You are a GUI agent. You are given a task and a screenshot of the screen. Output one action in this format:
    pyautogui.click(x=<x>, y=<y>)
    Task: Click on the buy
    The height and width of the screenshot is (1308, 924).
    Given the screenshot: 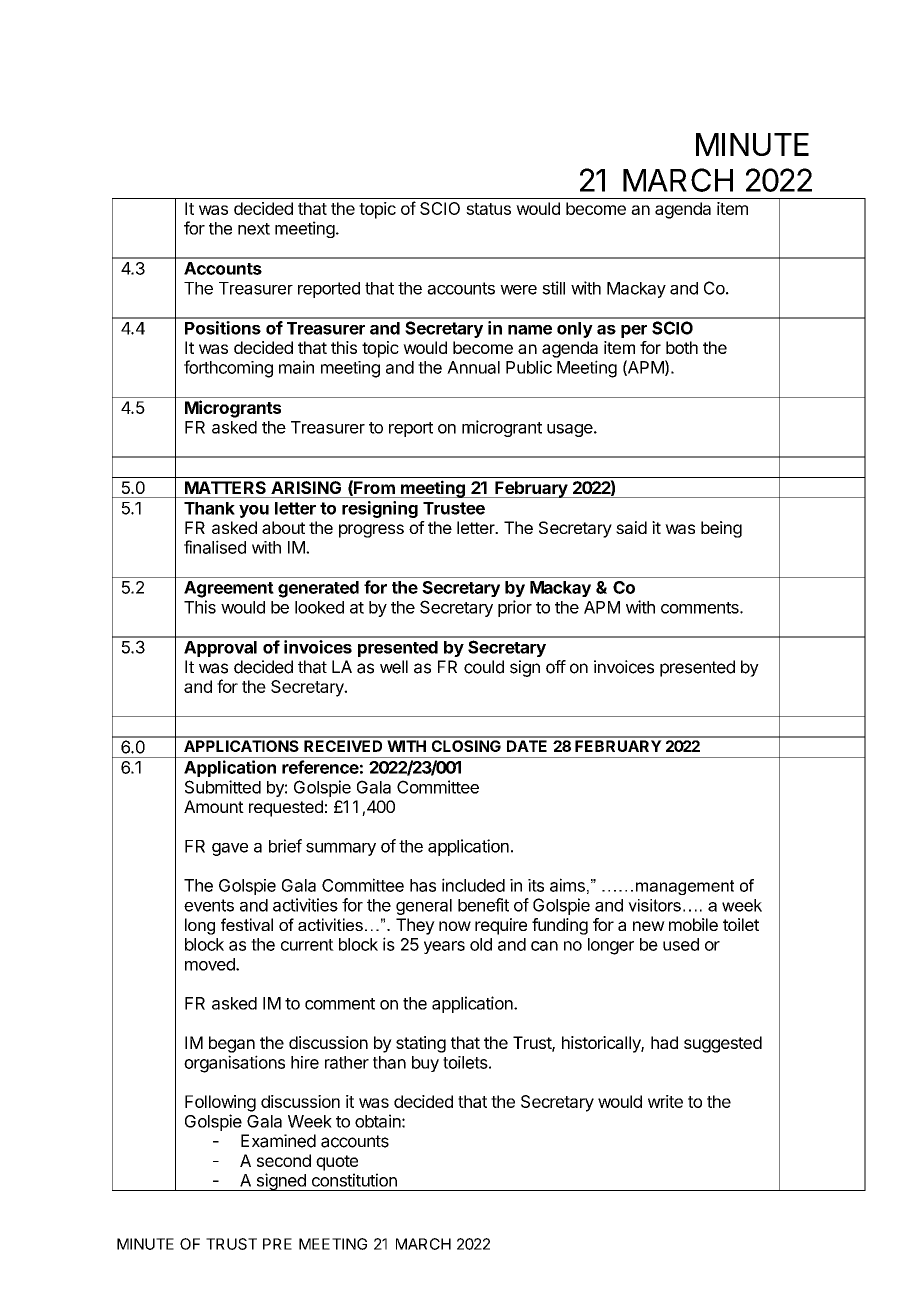 What is the action you would take?
    pyautogui.click(x=425, y=1064)
